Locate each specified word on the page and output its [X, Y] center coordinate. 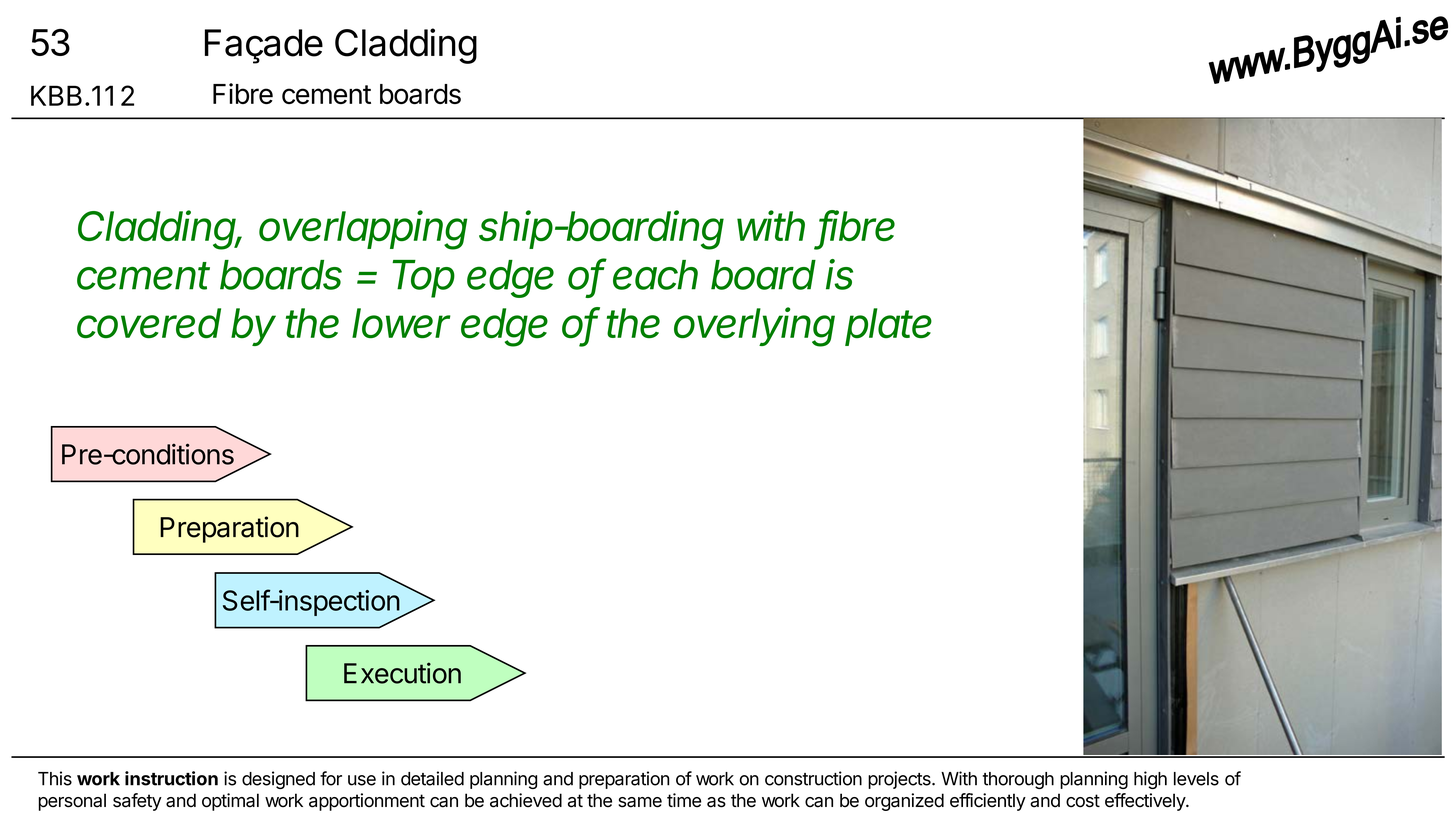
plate [888, 327]
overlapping [363, 230]
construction [813, 778]
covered [149, 323]
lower [401, 323]
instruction [171, 778]
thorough [1018, 780]
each [655, 275]
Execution [402, 673]
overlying [754, 327]
